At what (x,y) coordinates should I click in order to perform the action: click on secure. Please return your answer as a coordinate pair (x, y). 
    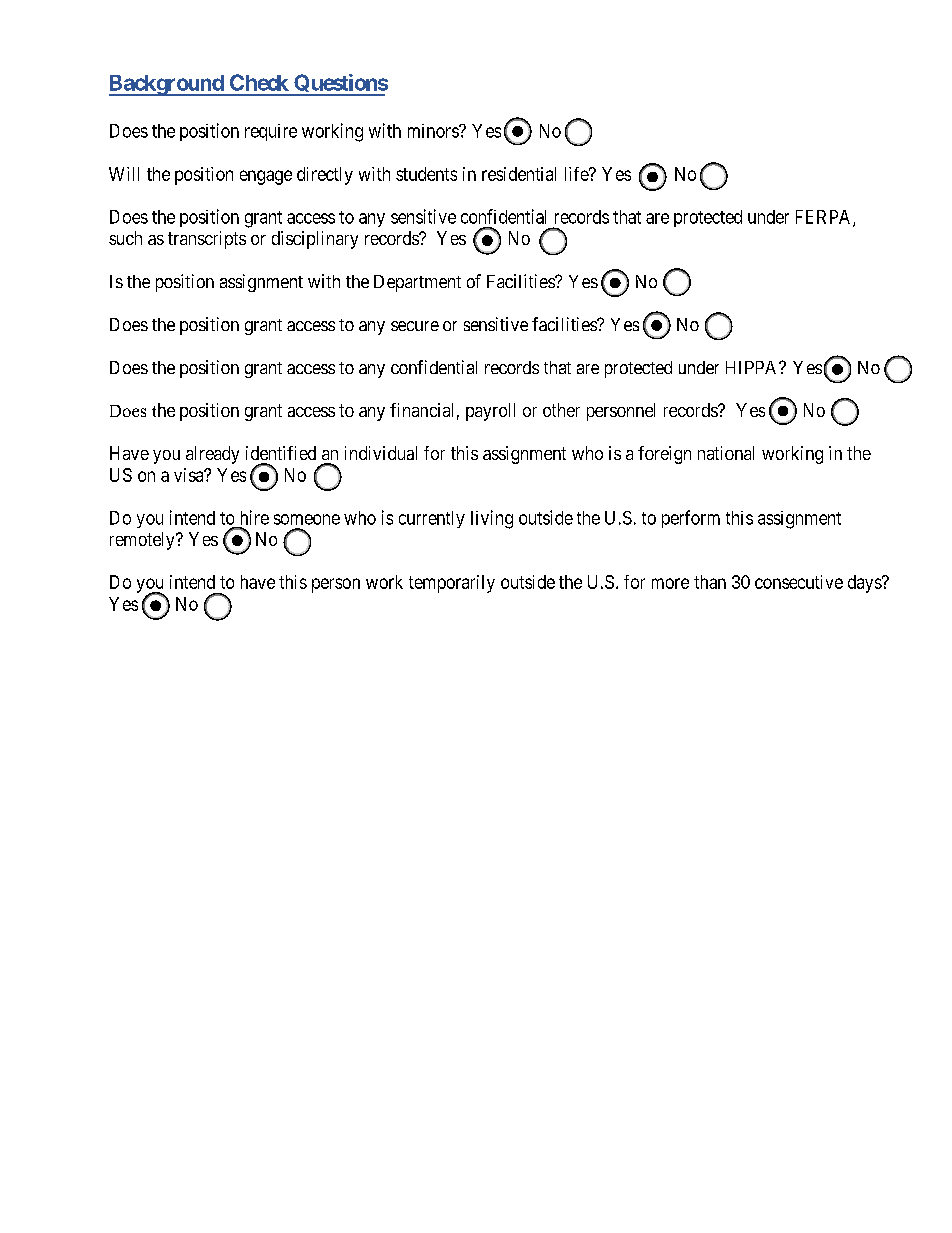
    Looking at the image, I should click on (415, 326).
